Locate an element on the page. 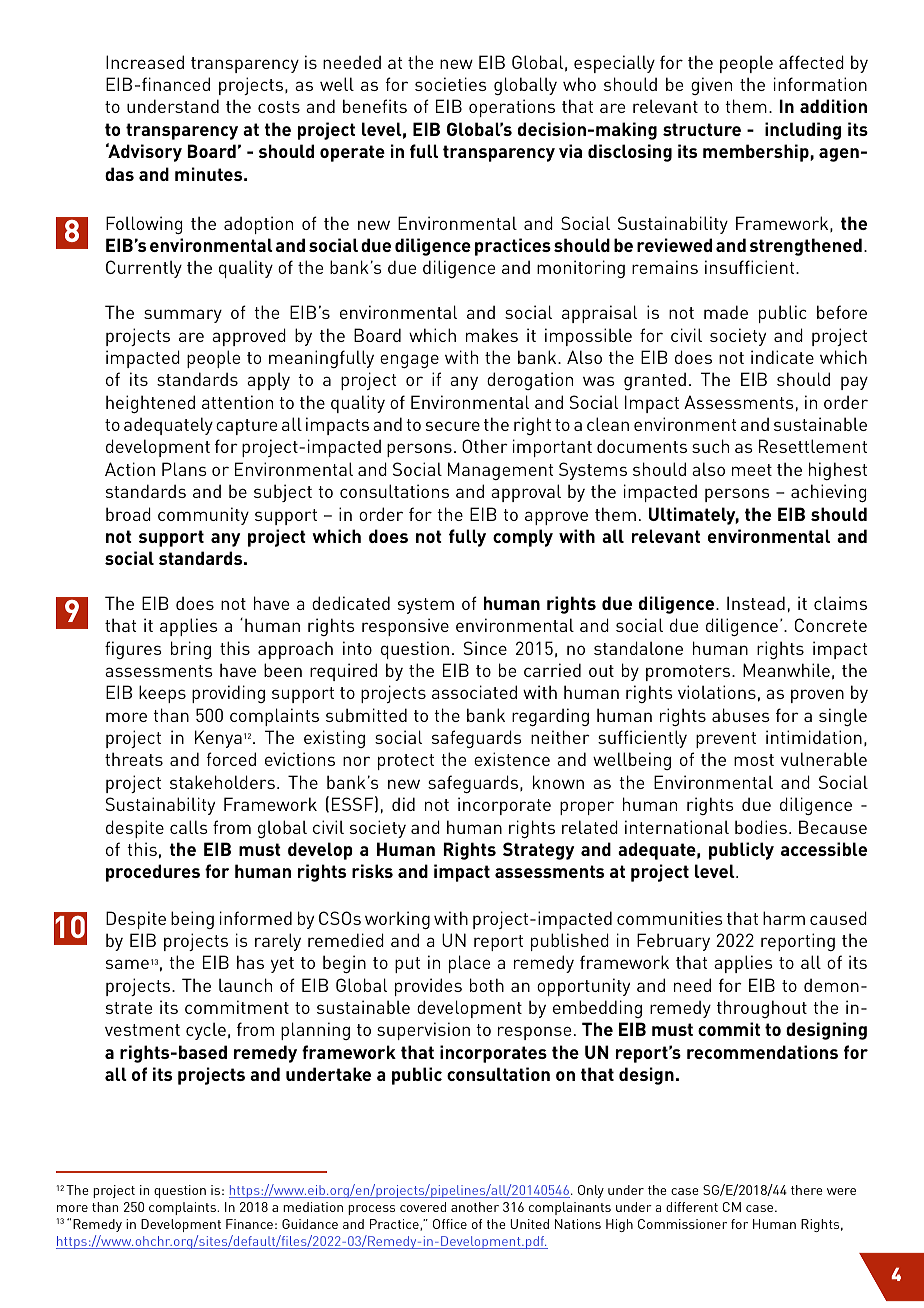 The image size is (924, 1308). Since is located at coordinates (485, 648).
